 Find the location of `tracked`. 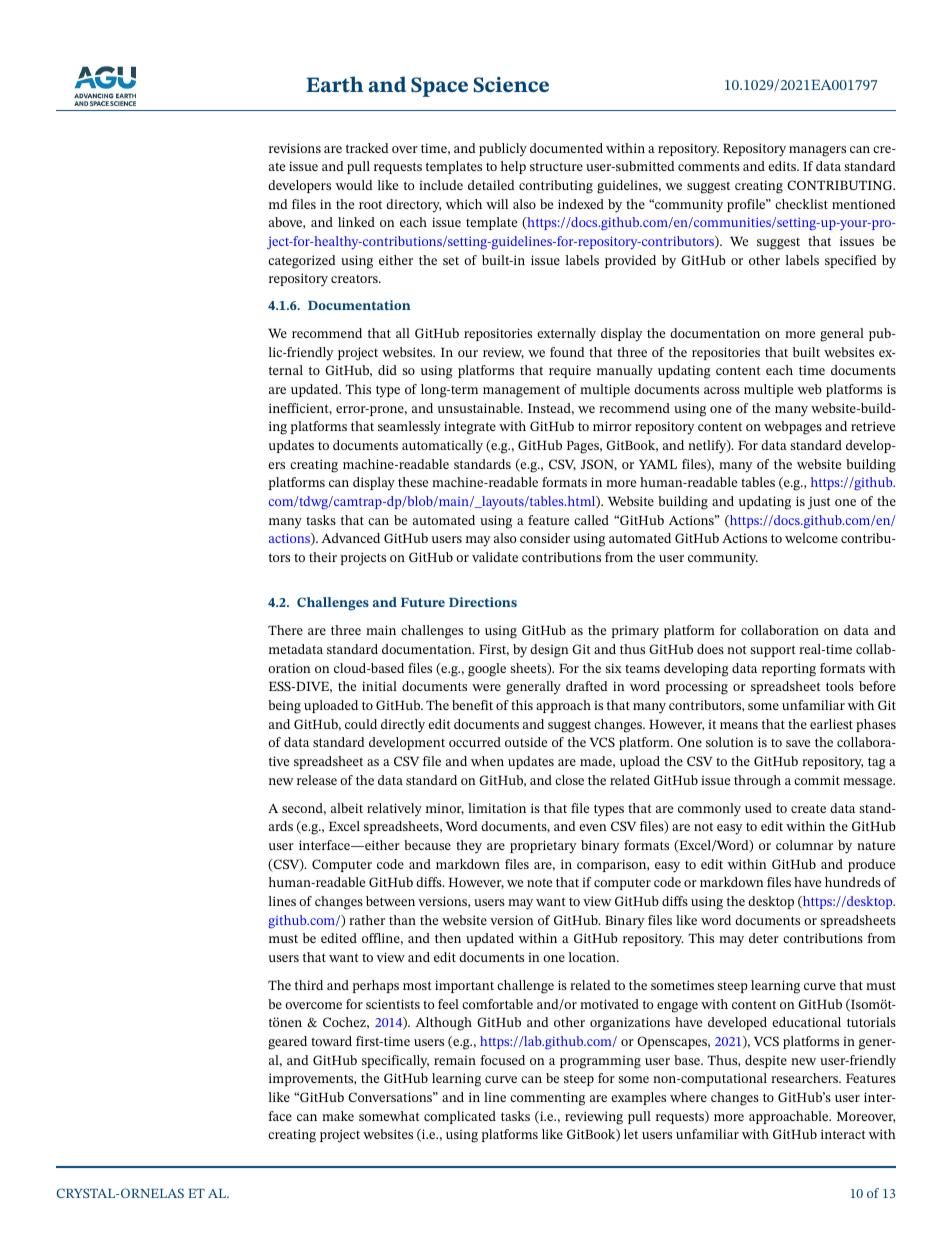

tracked is located at coordinates (367, 148).
